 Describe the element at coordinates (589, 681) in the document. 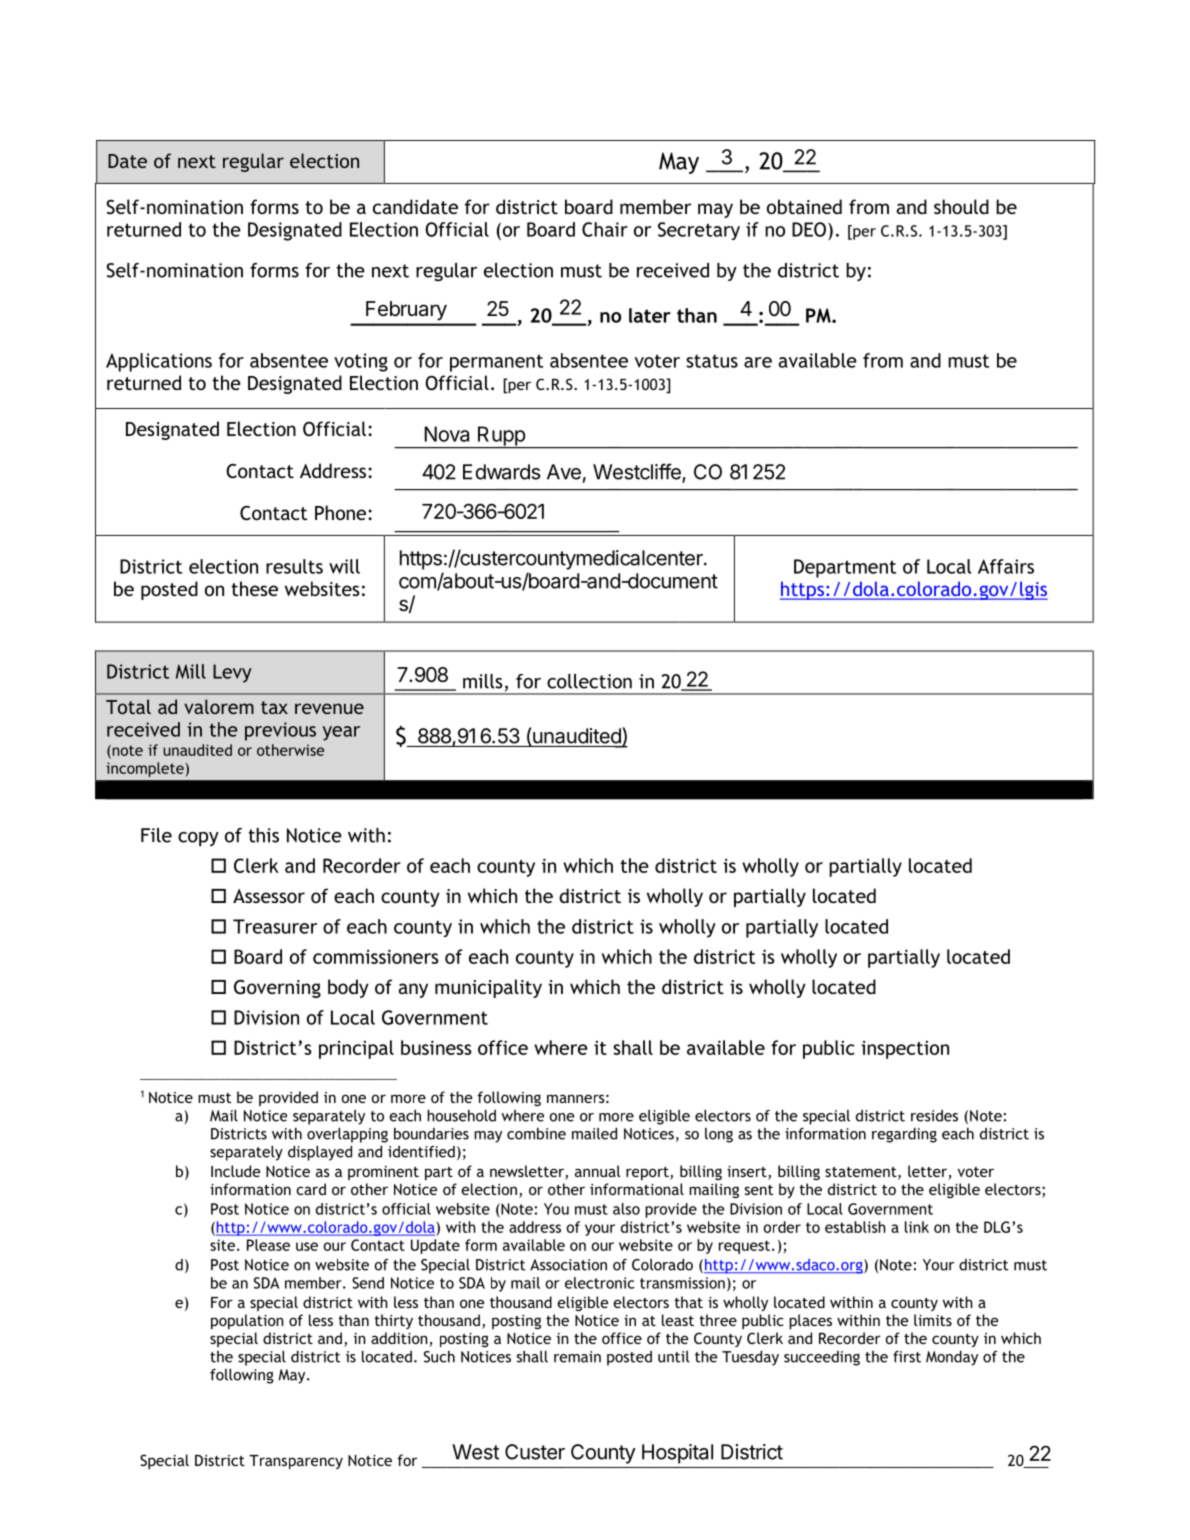

I see `collection` at that location.
